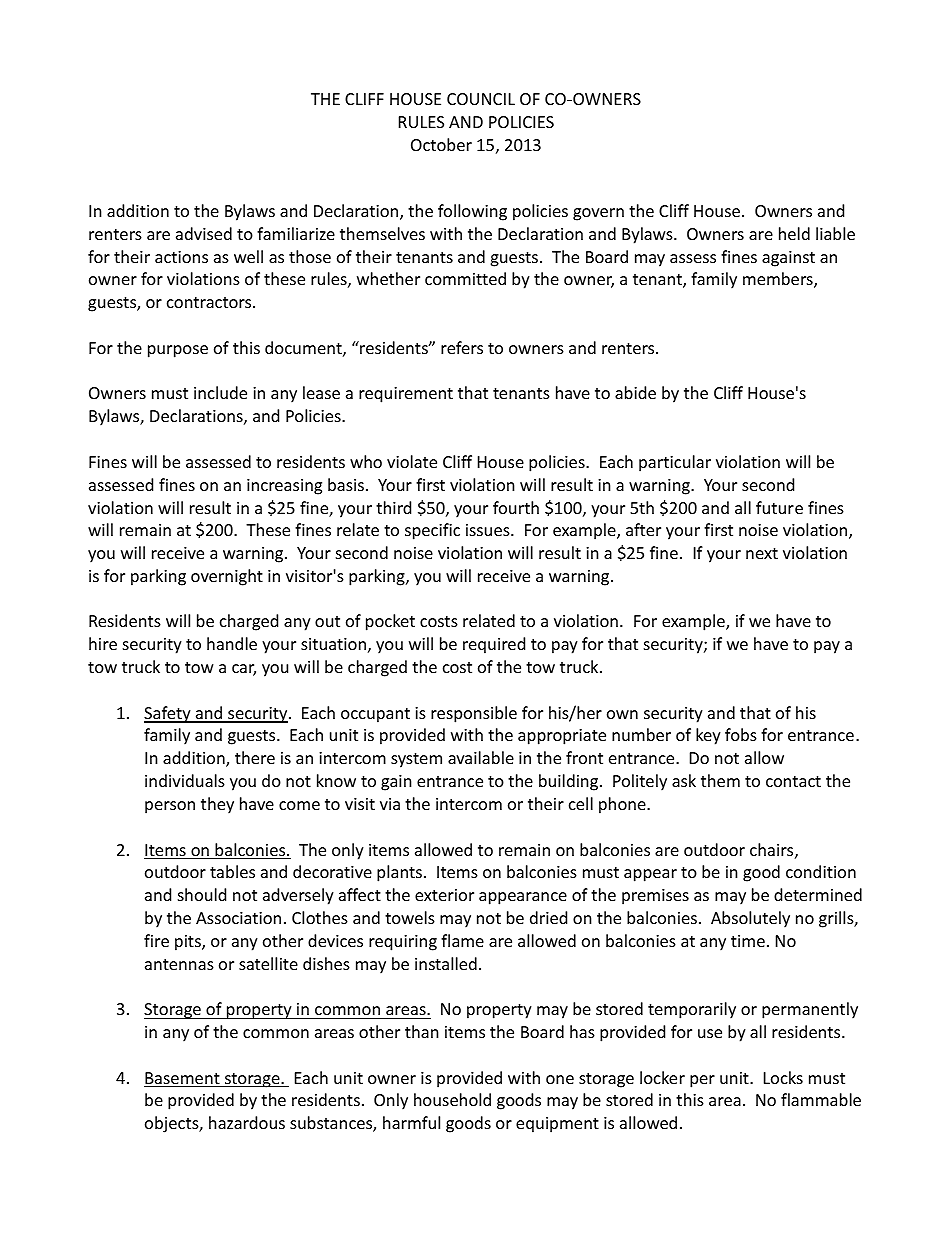  What do you see at coordinates (794, 233) in the screenshot?
I see `held` at bounding box center [794, 233].
